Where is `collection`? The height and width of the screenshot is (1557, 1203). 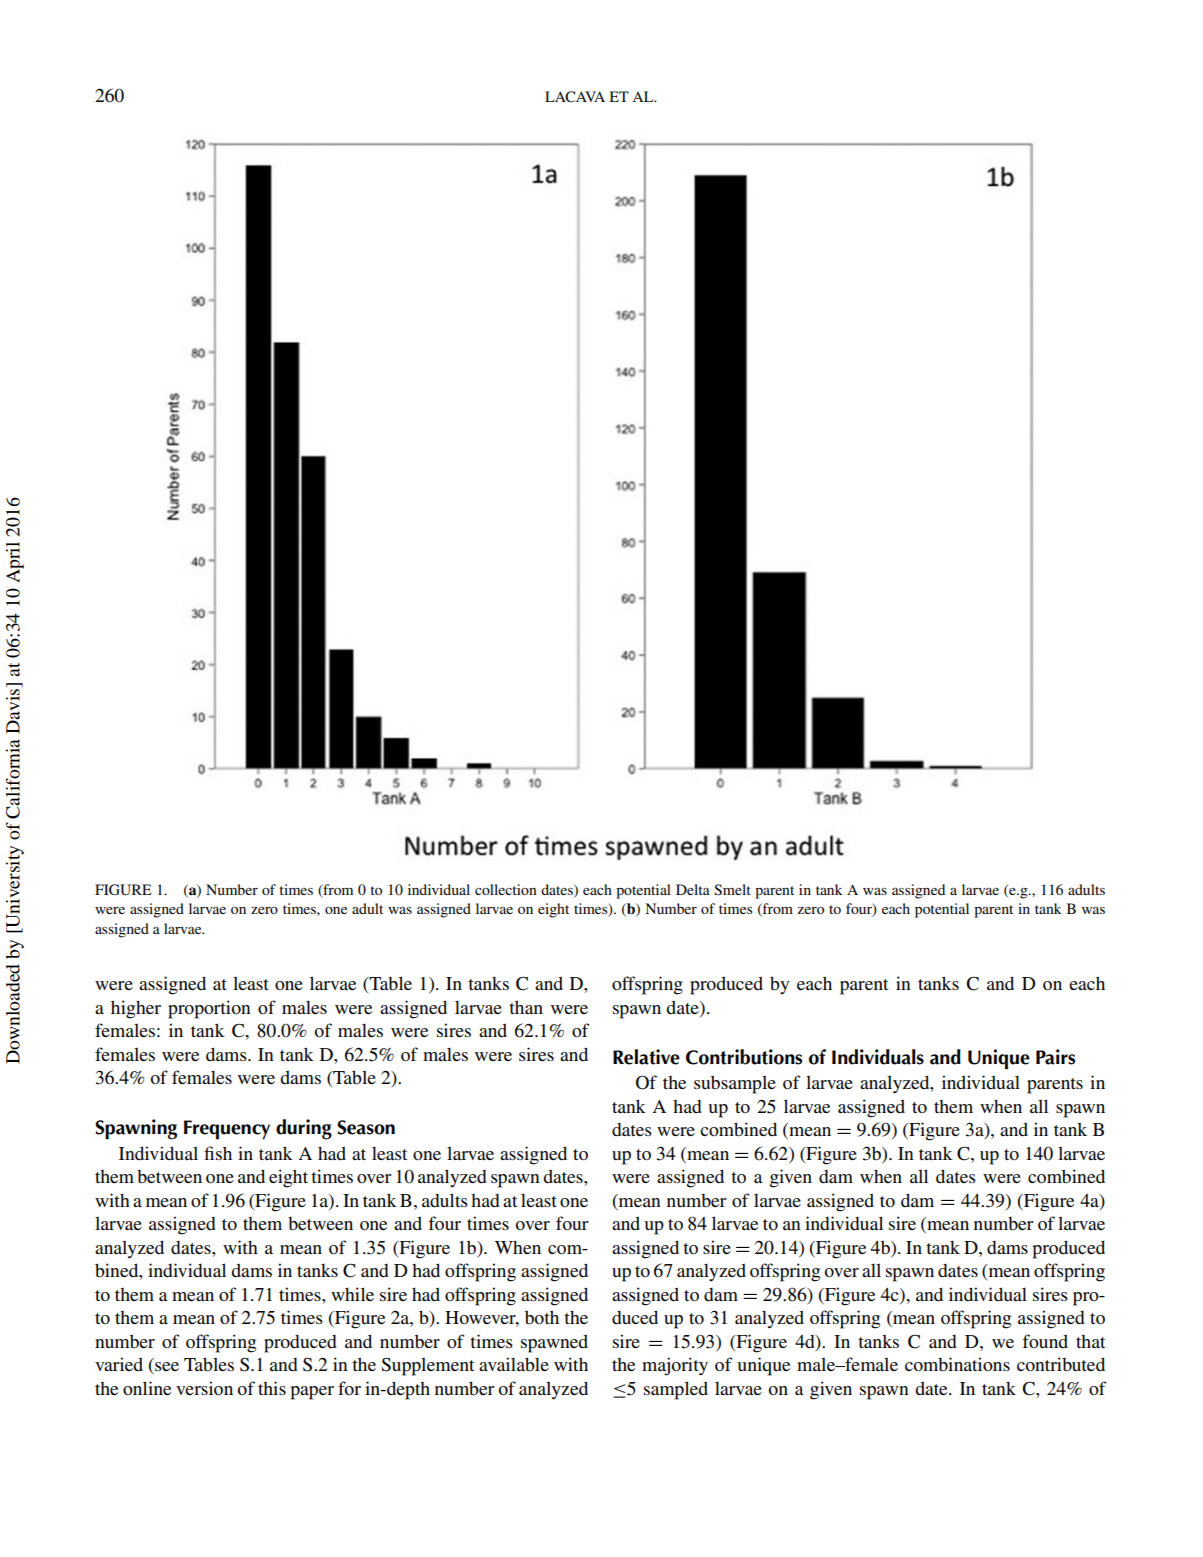
collection is located at coordinates (506, 889).
